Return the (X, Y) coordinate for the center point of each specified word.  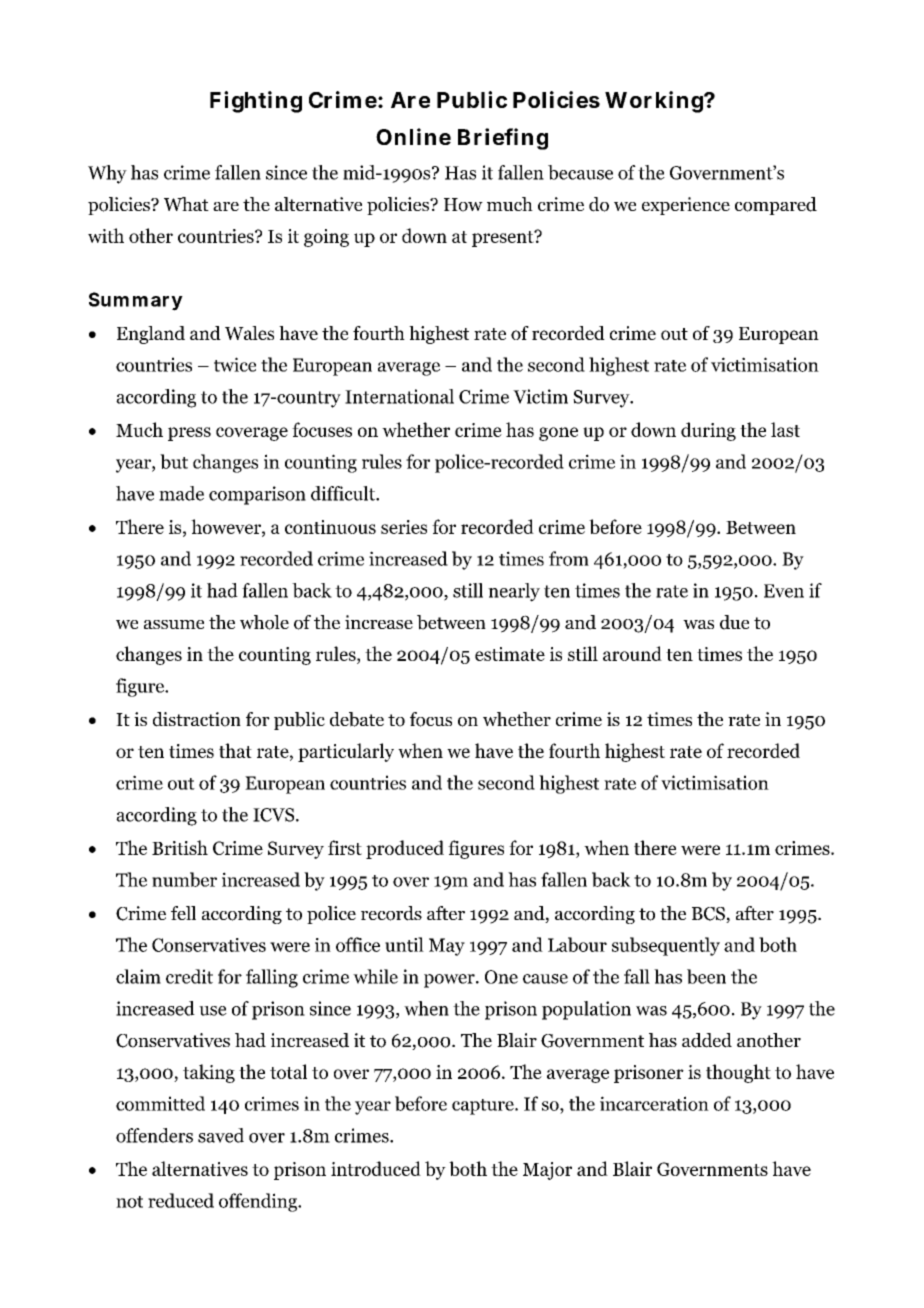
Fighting (256, 102)
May (447, 947)
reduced (181, 1200)
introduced (376, 1168)
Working (655, 102)
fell (183, 913)
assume (174, 624)
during (708, 431)
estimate (510, 654)
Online (413, 136)
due (734, 622)
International (399, 396)
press (189, 434)
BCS (709, 915)
